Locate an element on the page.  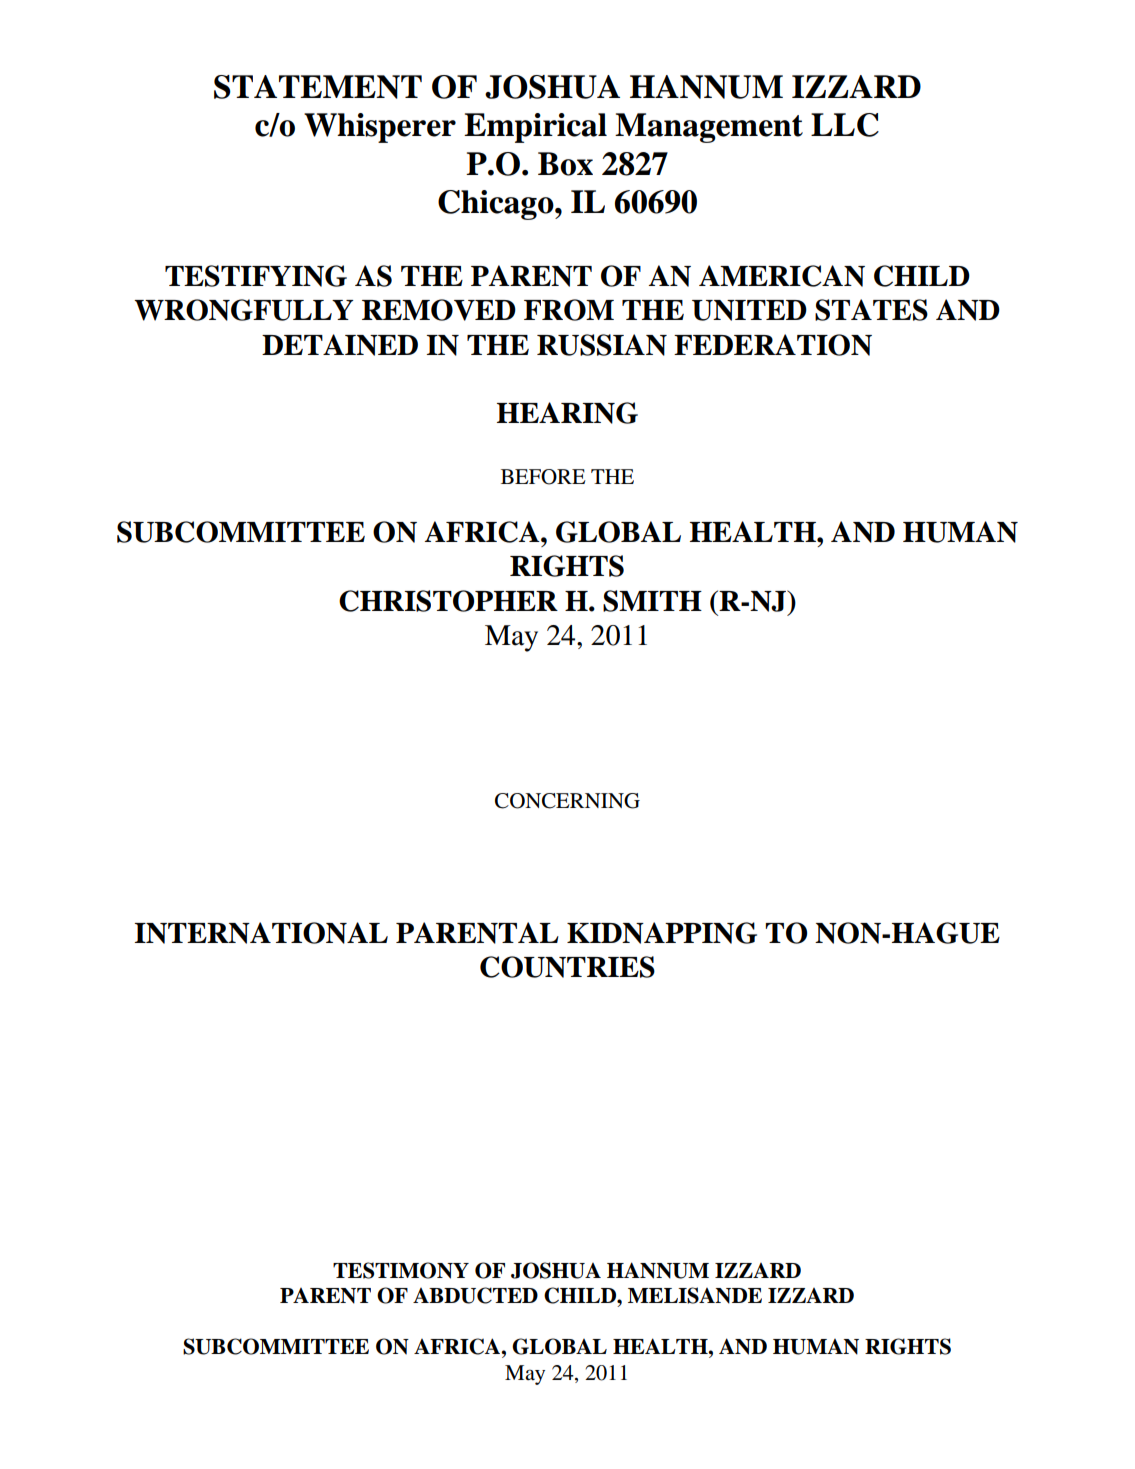
Empirical is located at coordinates (535, 128).
